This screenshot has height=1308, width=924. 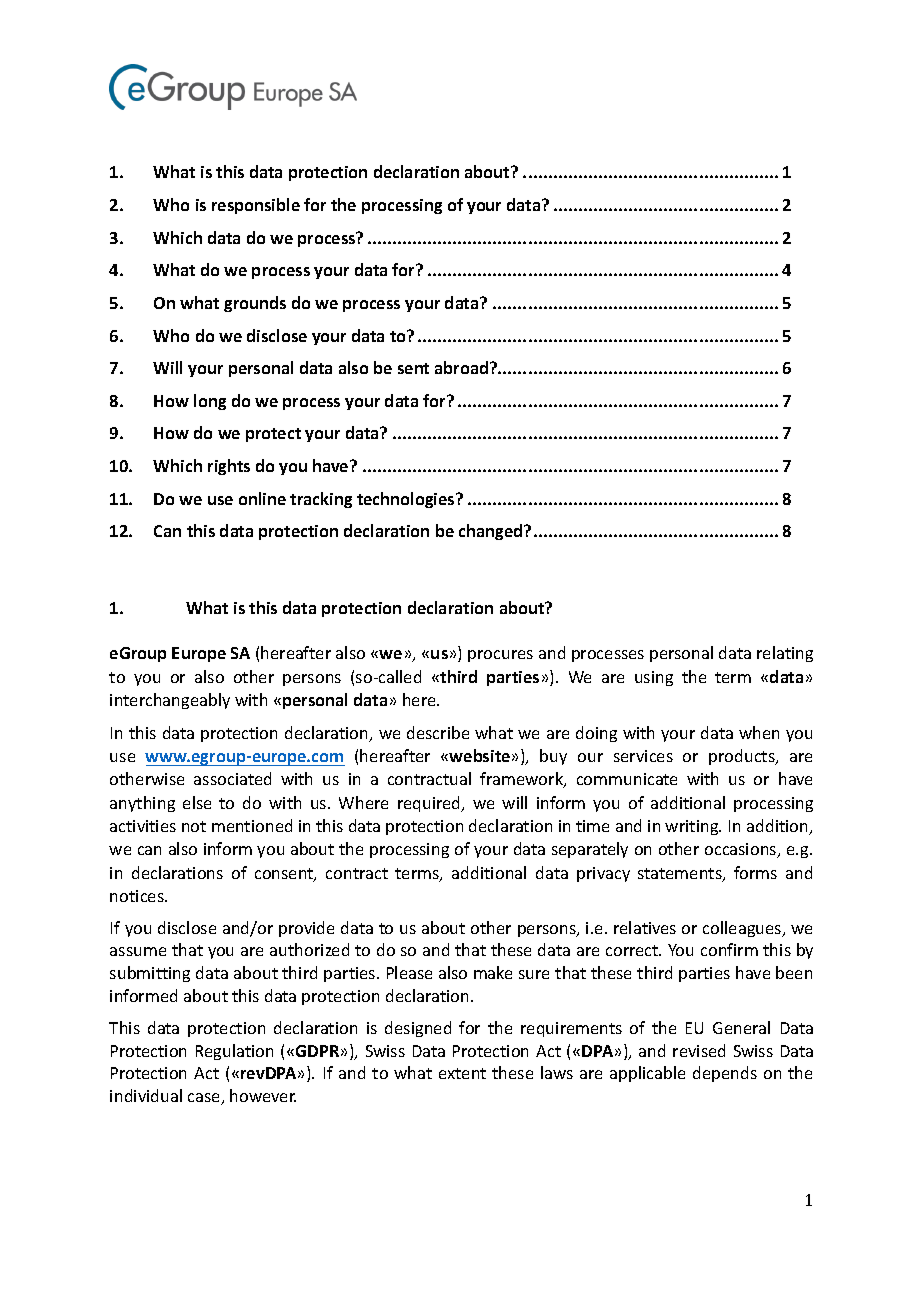 What do you see at coordinates (743, 757) in the screenshot?
I see `products` at bounding box center [743, 757].
